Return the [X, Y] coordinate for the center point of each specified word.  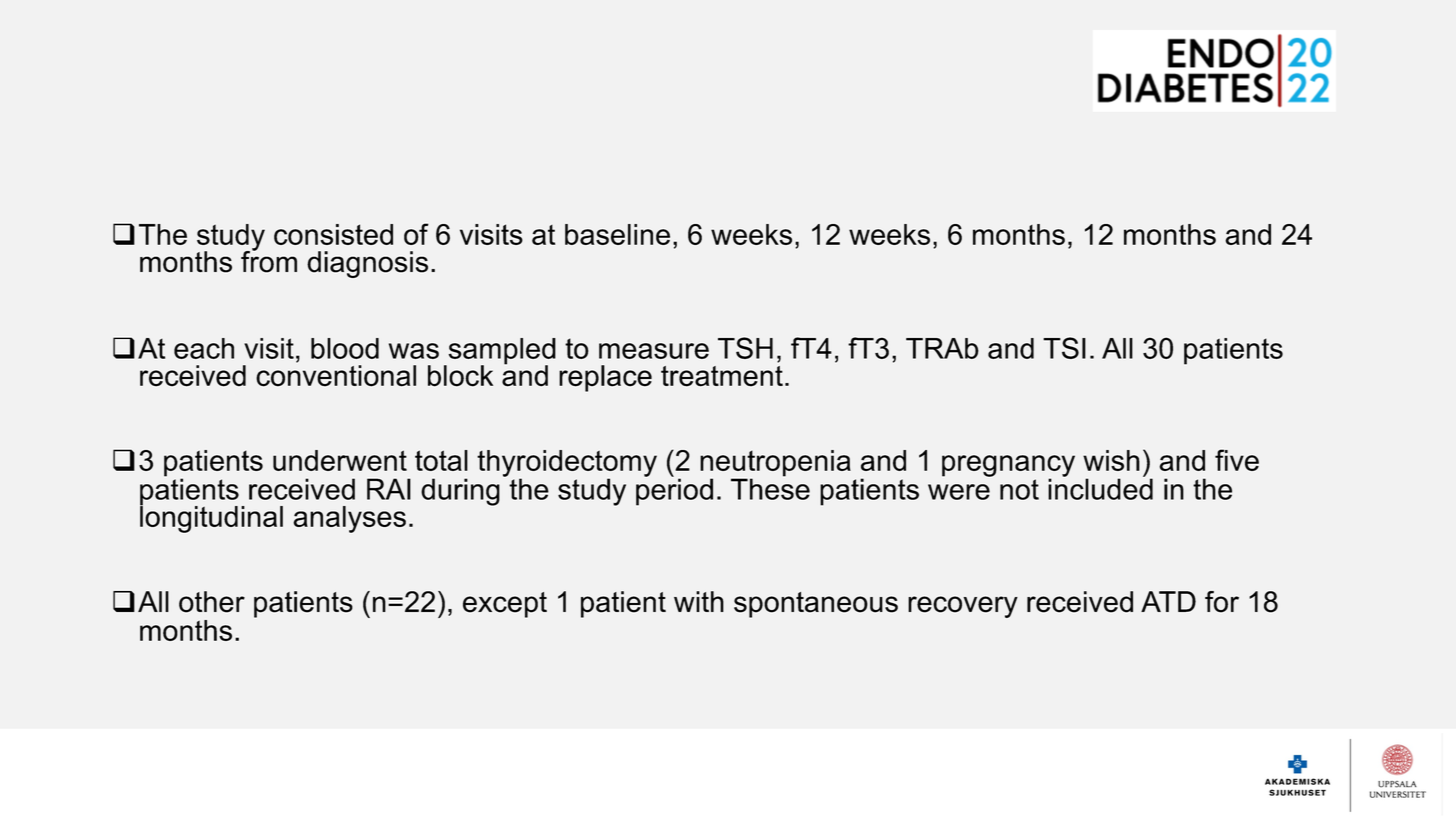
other [212, 602]
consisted [333, 234]
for [1222, 602]
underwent [340, 460]
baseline [617, 234]
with [699, 601]
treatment [722, 376]
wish [1111, 460]
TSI [1064, 348]
